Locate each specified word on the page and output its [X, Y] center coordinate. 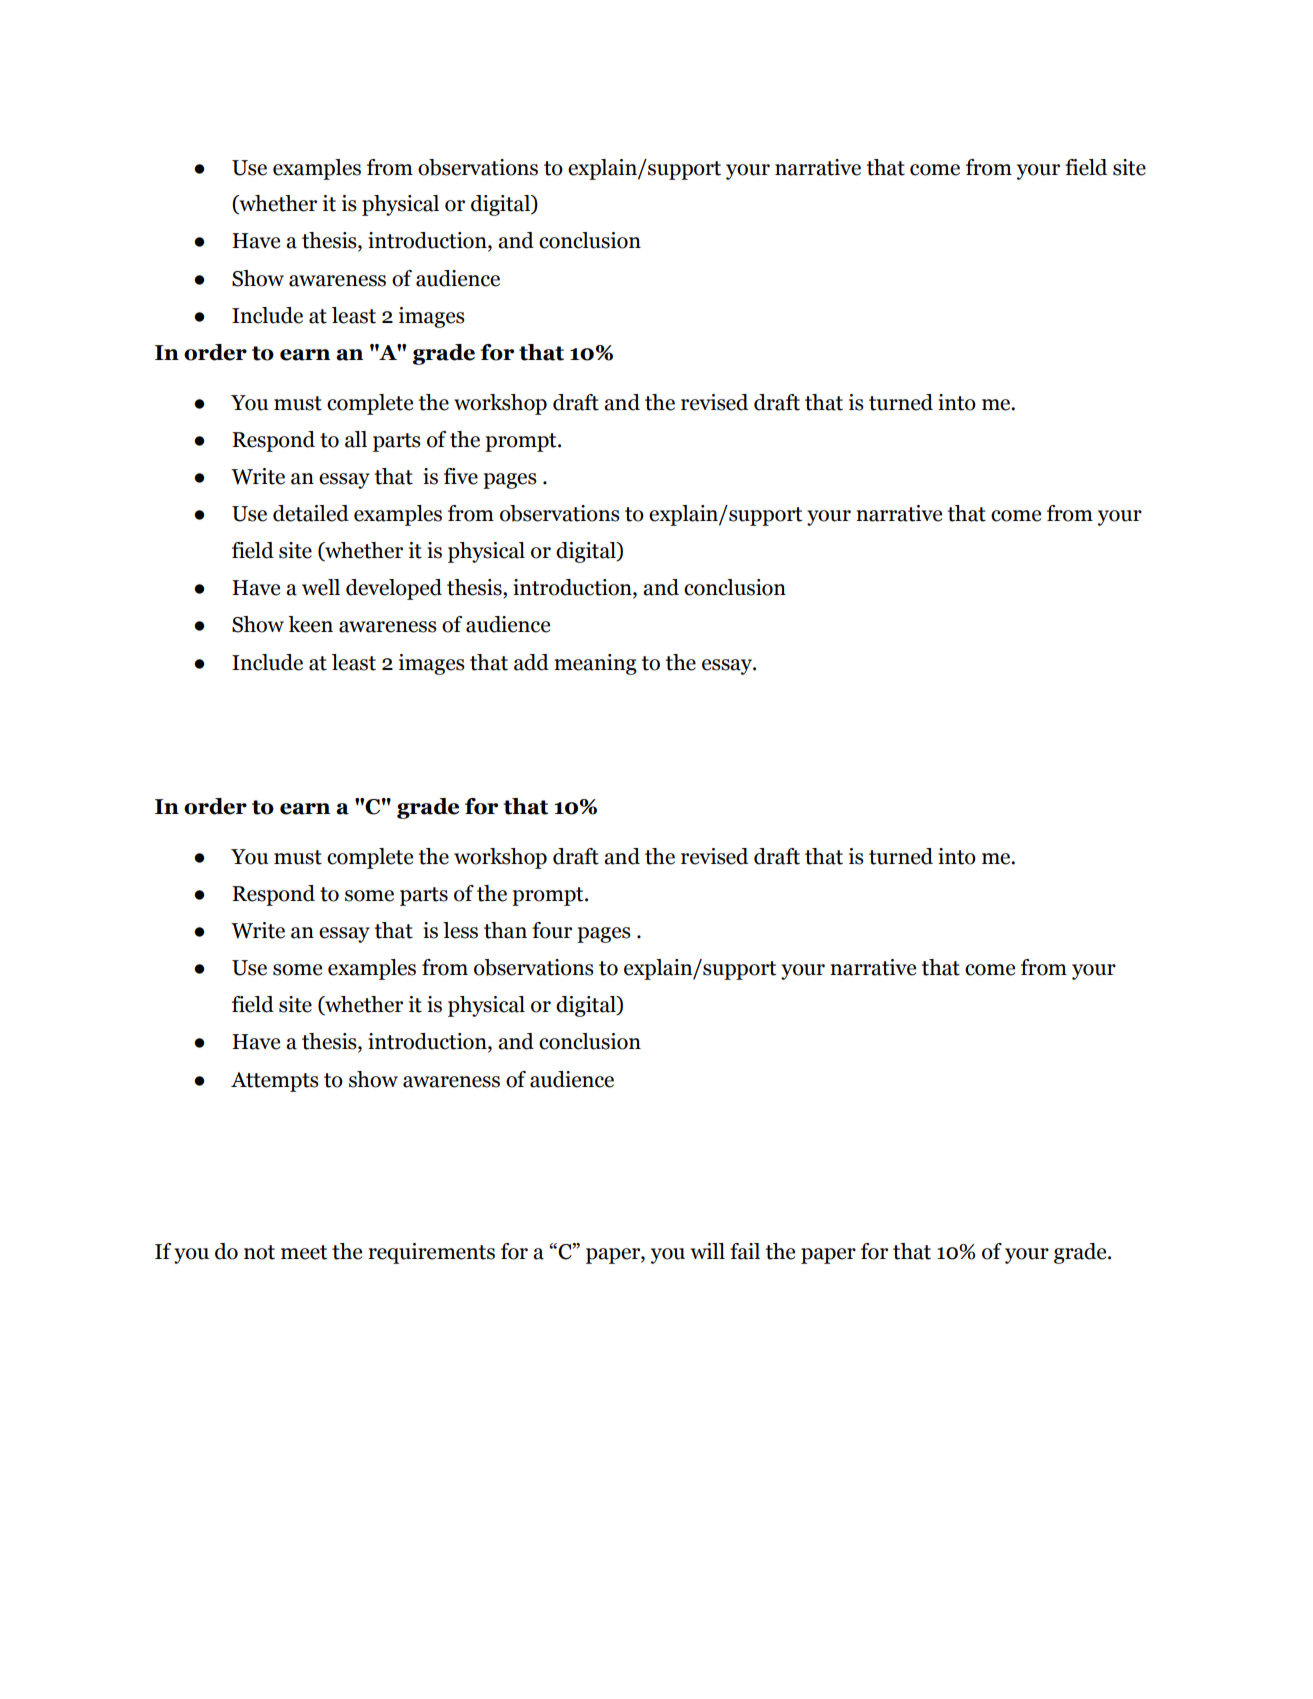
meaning [595, 664]
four [552, 930]
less [460, 930]
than [505, 930]
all [356, 439]
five [461, 476]
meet [304, 1252]
